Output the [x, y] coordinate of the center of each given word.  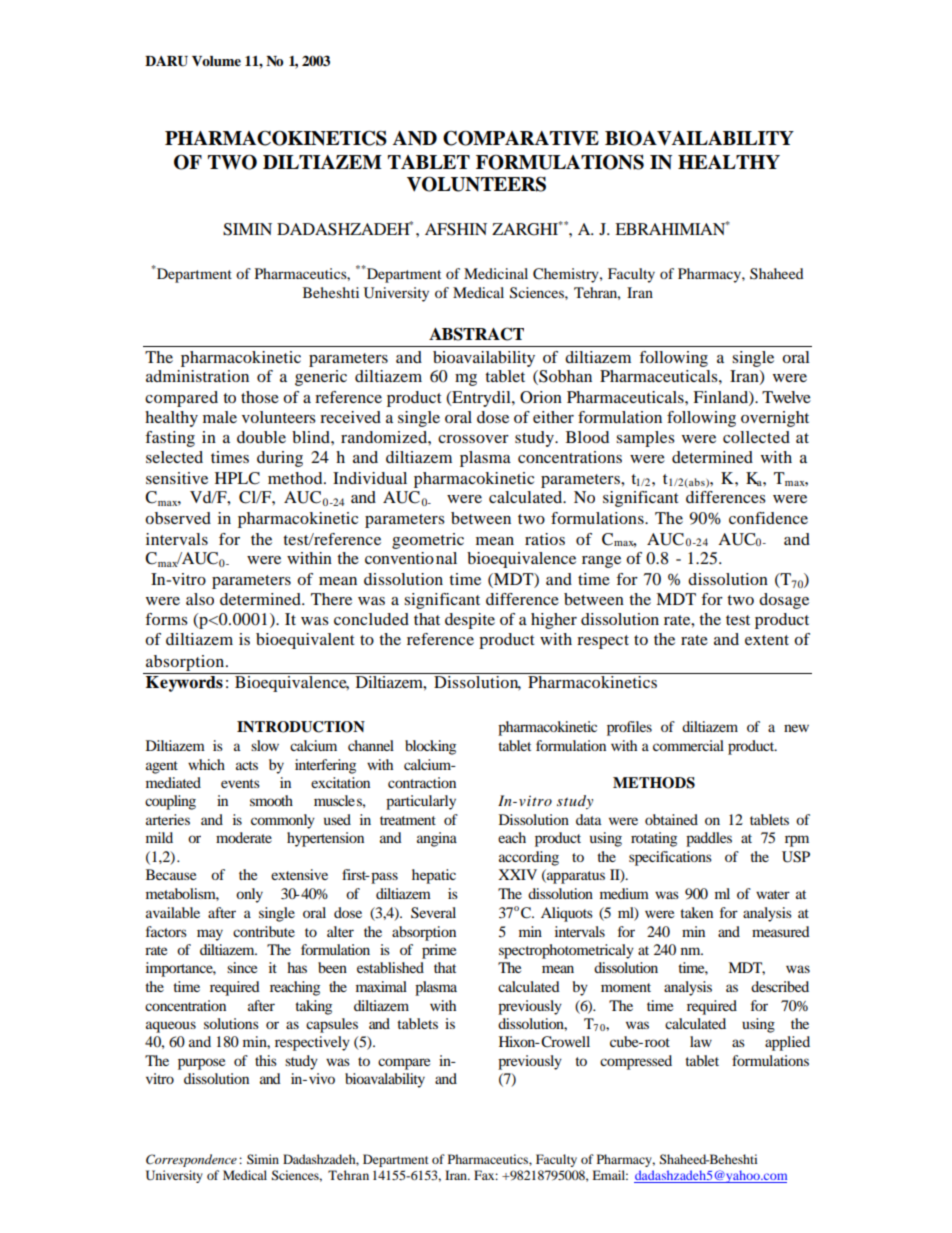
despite [470, 621]
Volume [216, 61]
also [200, 599]
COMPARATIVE [521, 138]
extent [767, 640]
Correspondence [191, 1160]
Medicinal [496, 273]
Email [610, 1175]
